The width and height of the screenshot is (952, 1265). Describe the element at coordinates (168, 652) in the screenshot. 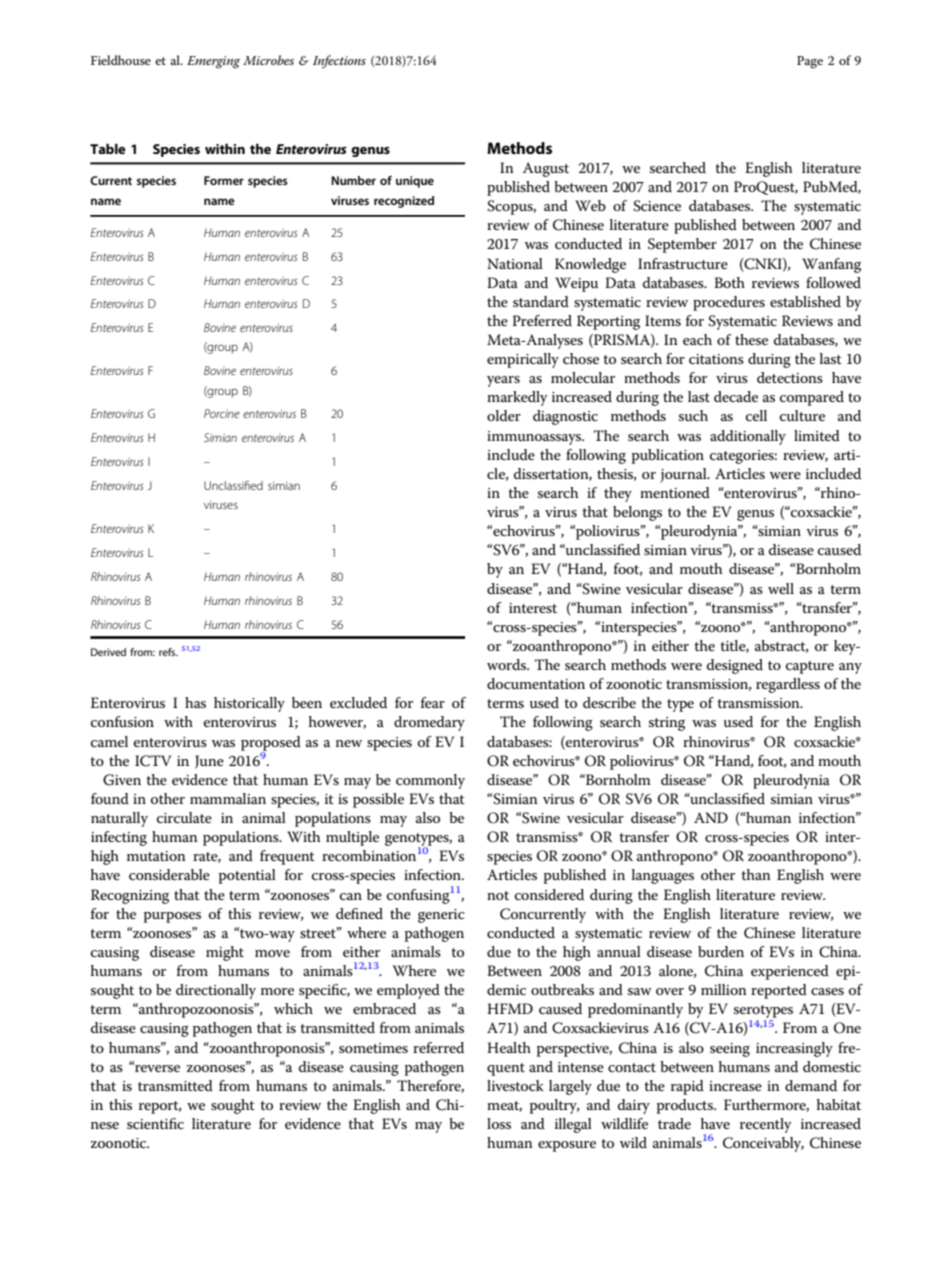

I see `refs` at that location.
